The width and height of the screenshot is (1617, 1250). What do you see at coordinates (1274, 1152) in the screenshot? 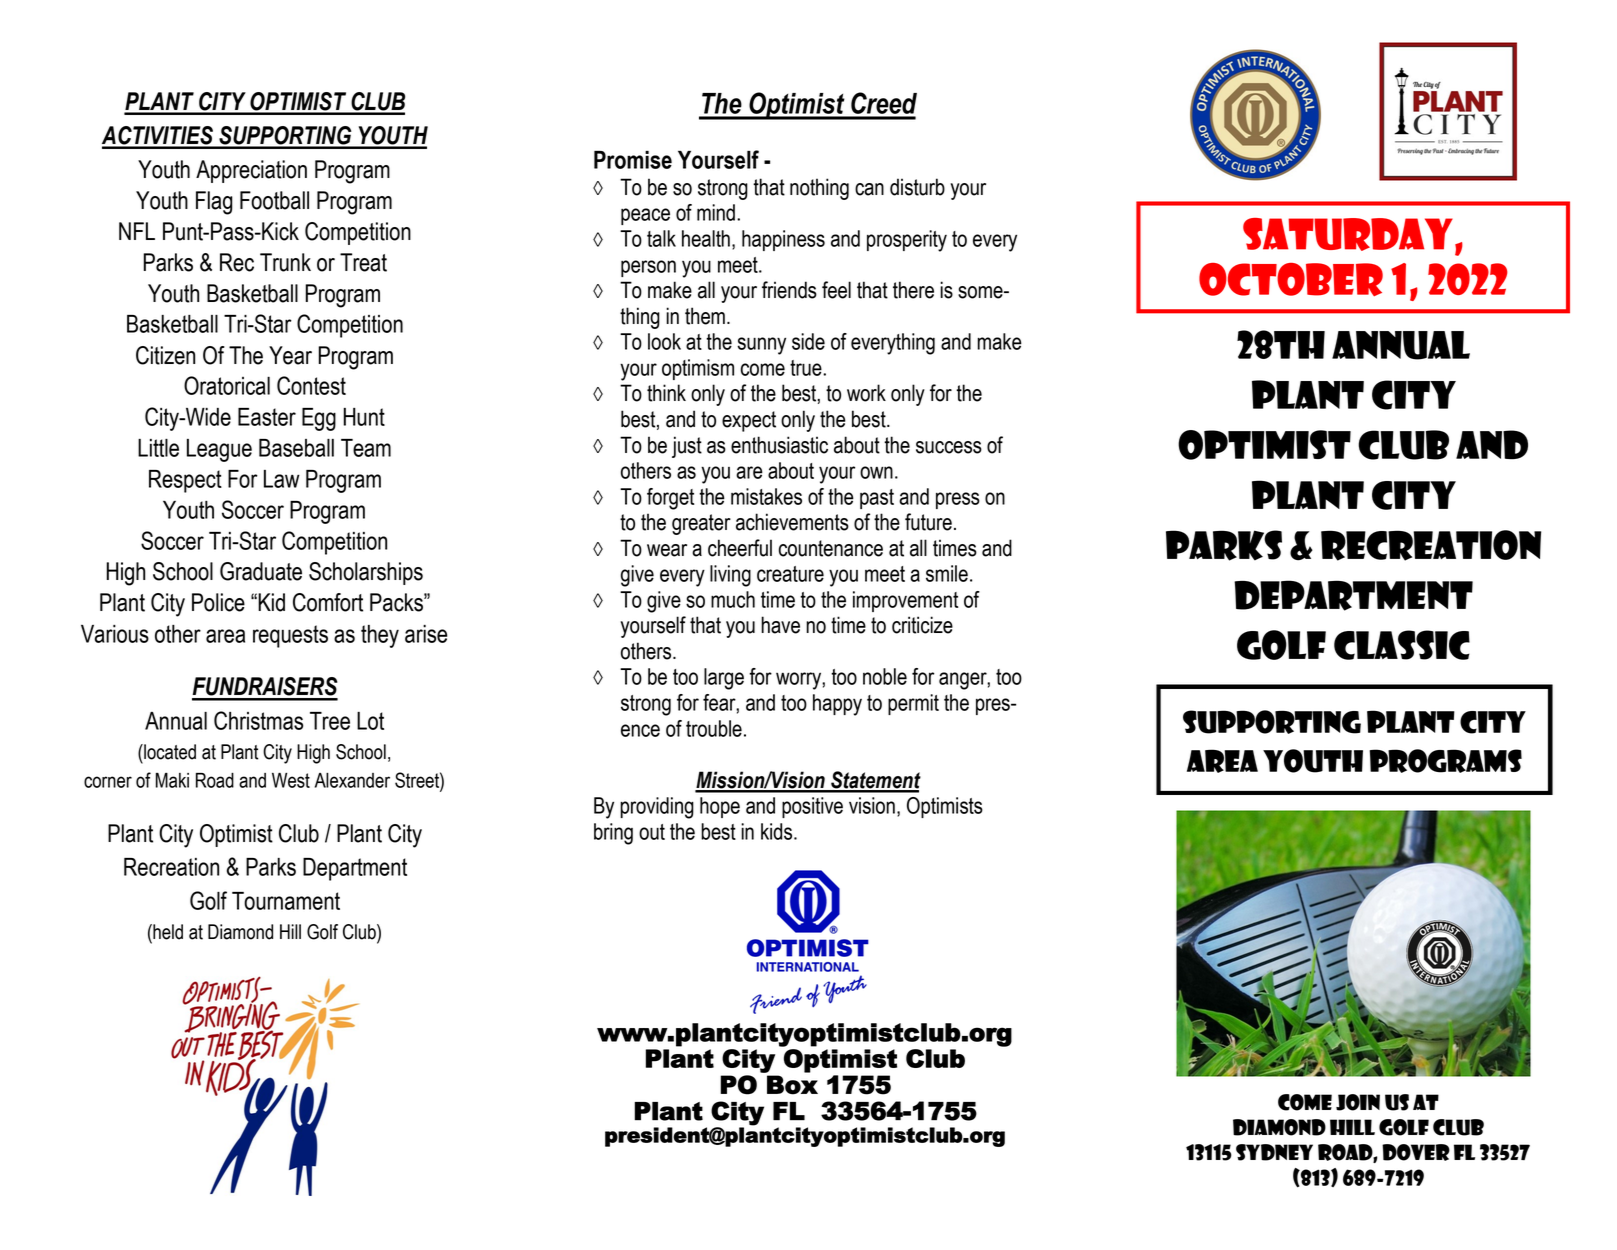
I see `SYDNEY` at bounding box center [1274, 1152].
